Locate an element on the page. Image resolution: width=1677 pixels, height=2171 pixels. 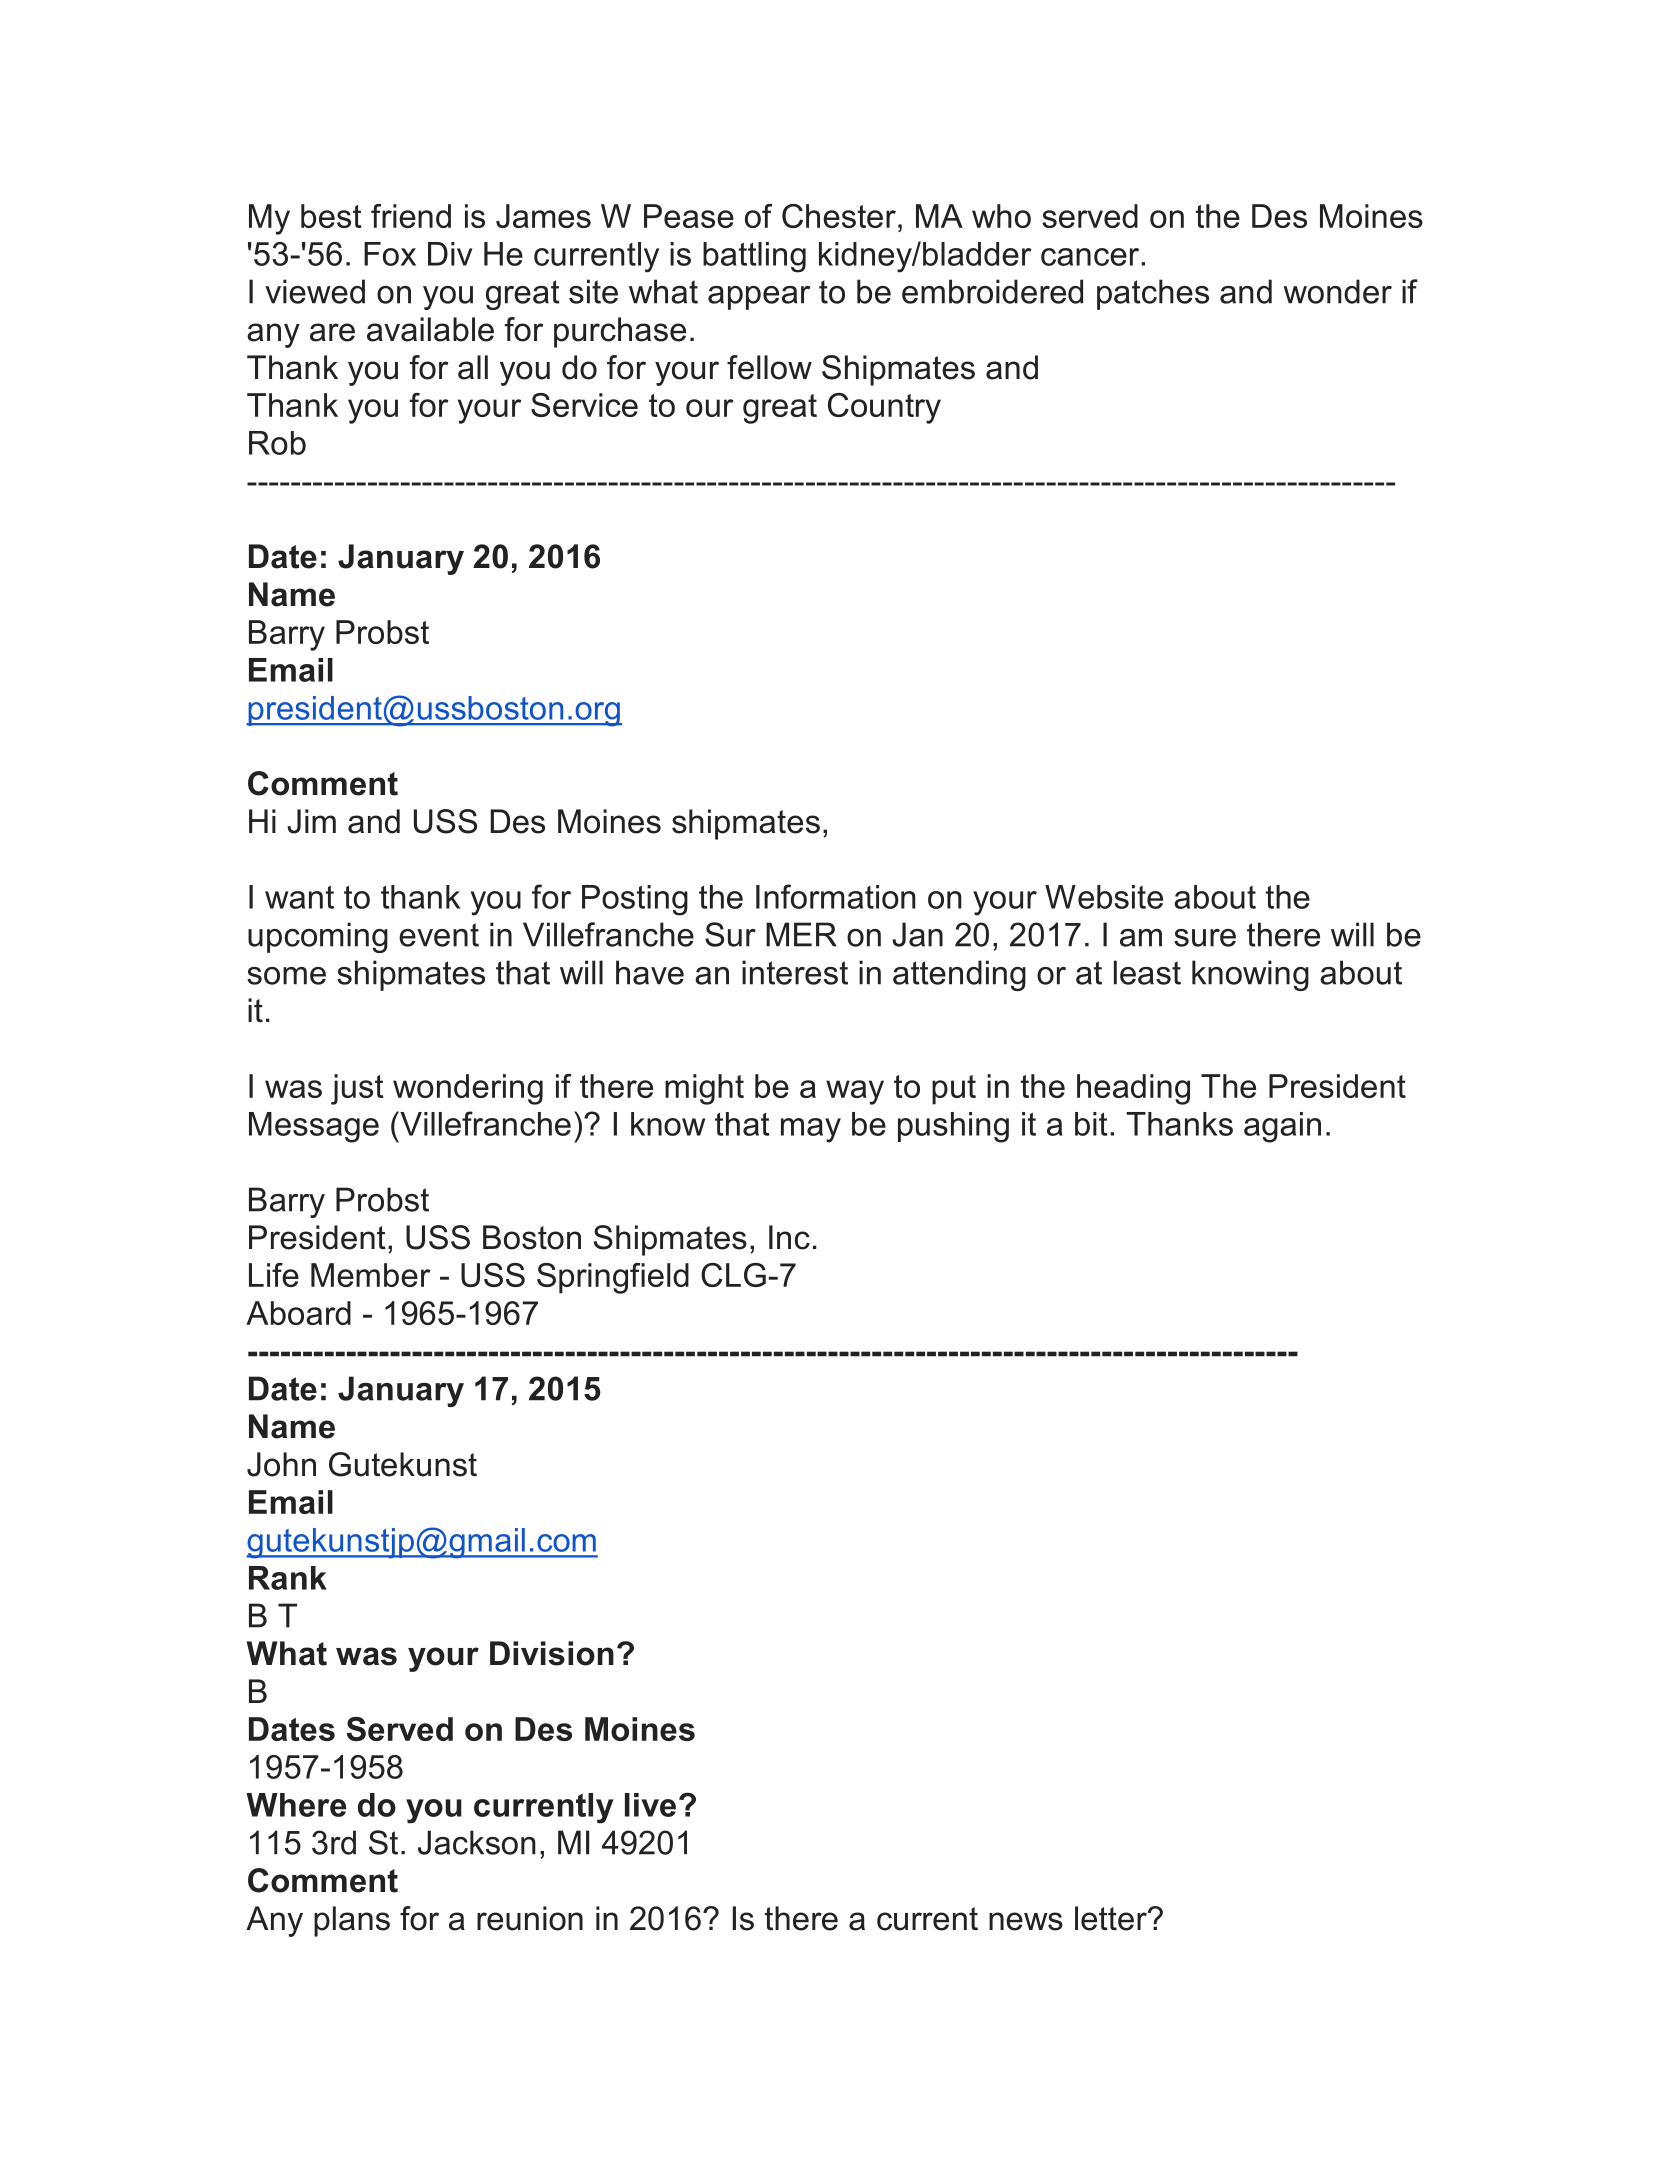
might is located at coordinates (704, 1089).
